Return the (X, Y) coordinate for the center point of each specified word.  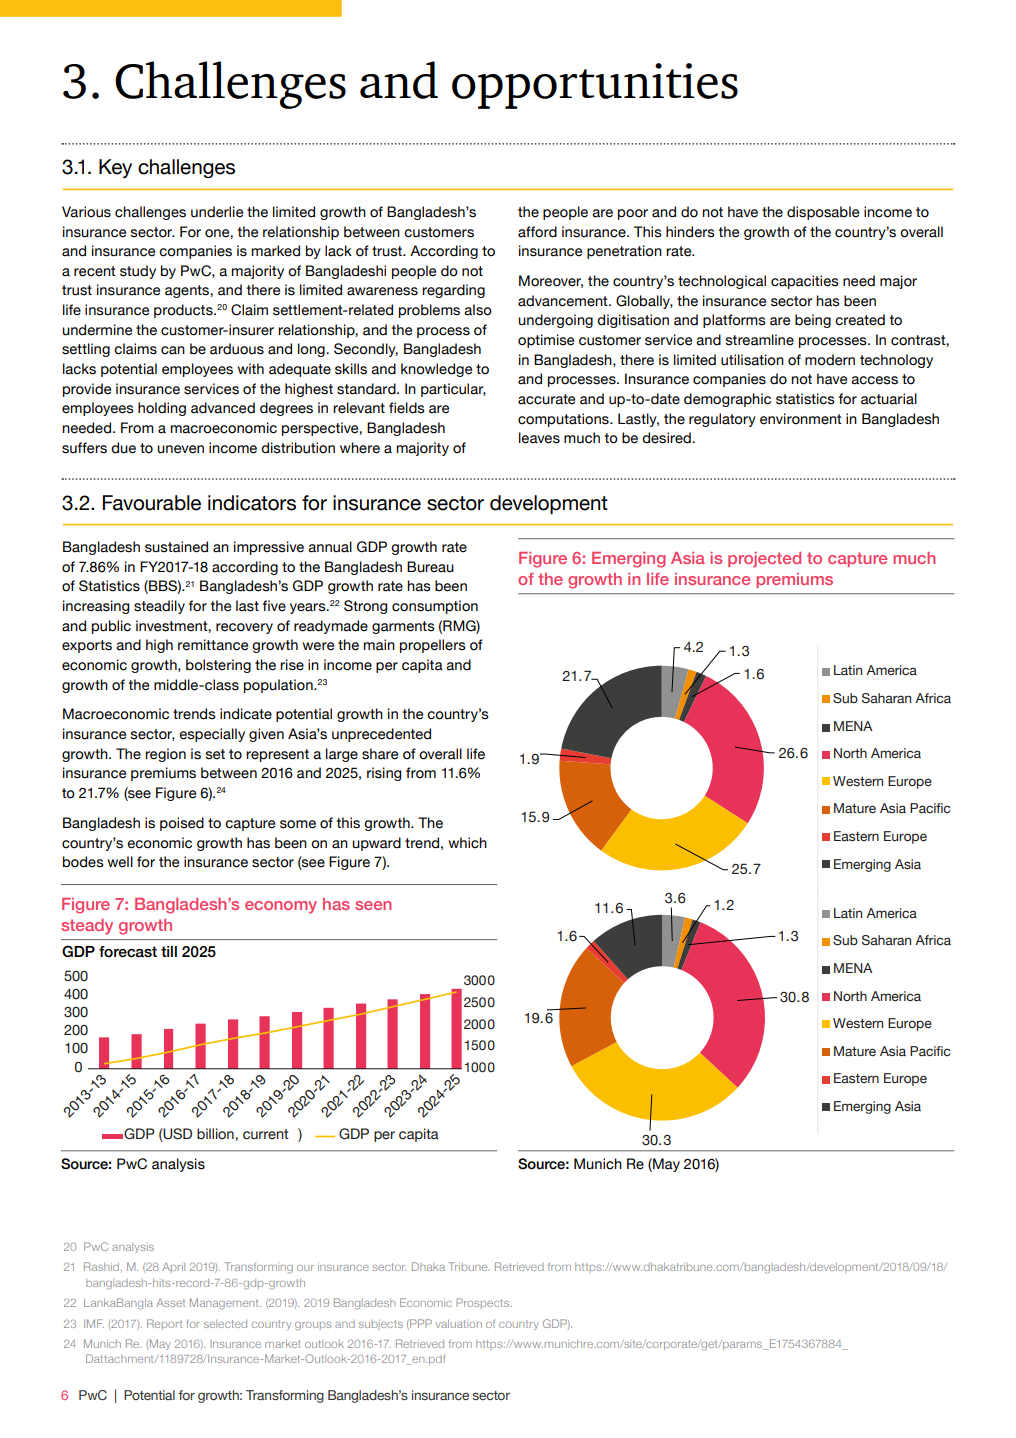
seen (373, 905)
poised (182, 824)
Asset (170, 1302)
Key (115, 168)
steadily (159, 607)
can (173, 350)
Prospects (484, 1303)
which (467, 843)
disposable (823, 213)
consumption (435, 607)
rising (384, 774)
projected (764, 560)
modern (830, 360)
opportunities (595, 86)
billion (216, 1134)
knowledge (436, 370)
